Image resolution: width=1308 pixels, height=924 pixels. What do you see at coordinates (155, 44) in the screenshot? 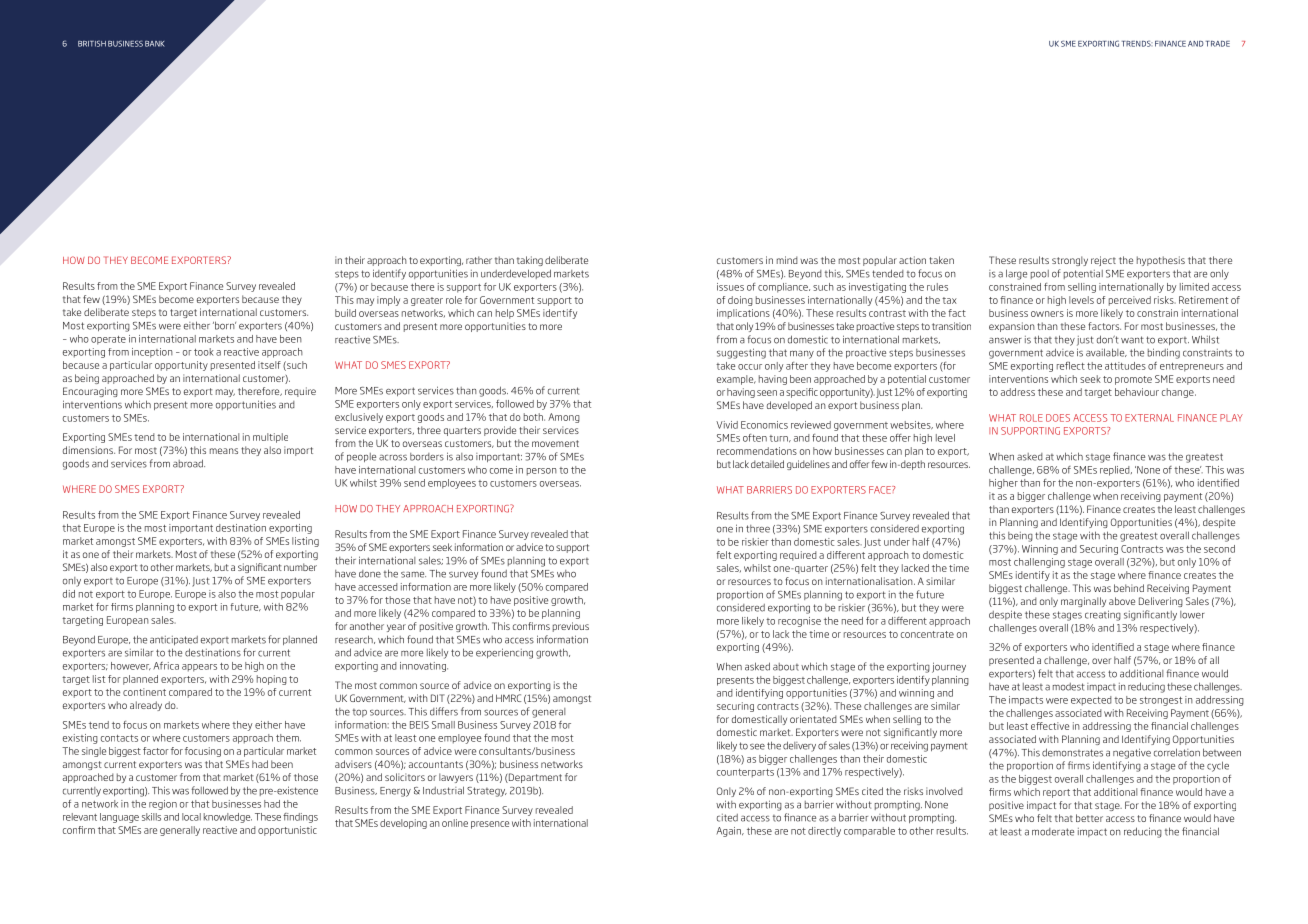
I see `BANK` at bounding box center [155, 44].
